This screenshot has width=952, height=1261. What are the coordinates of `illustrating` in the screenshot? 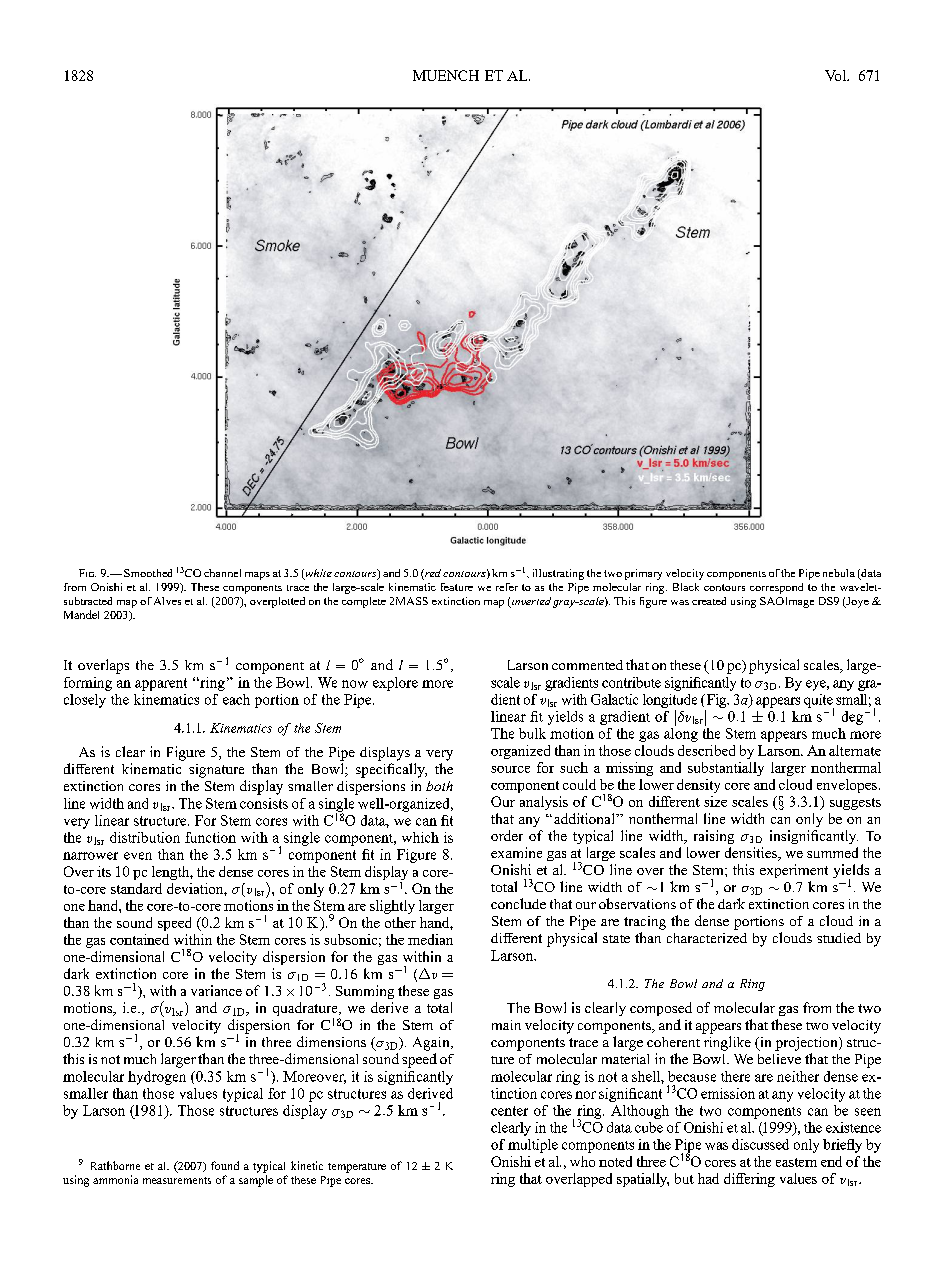 It's located at (558, 574).
